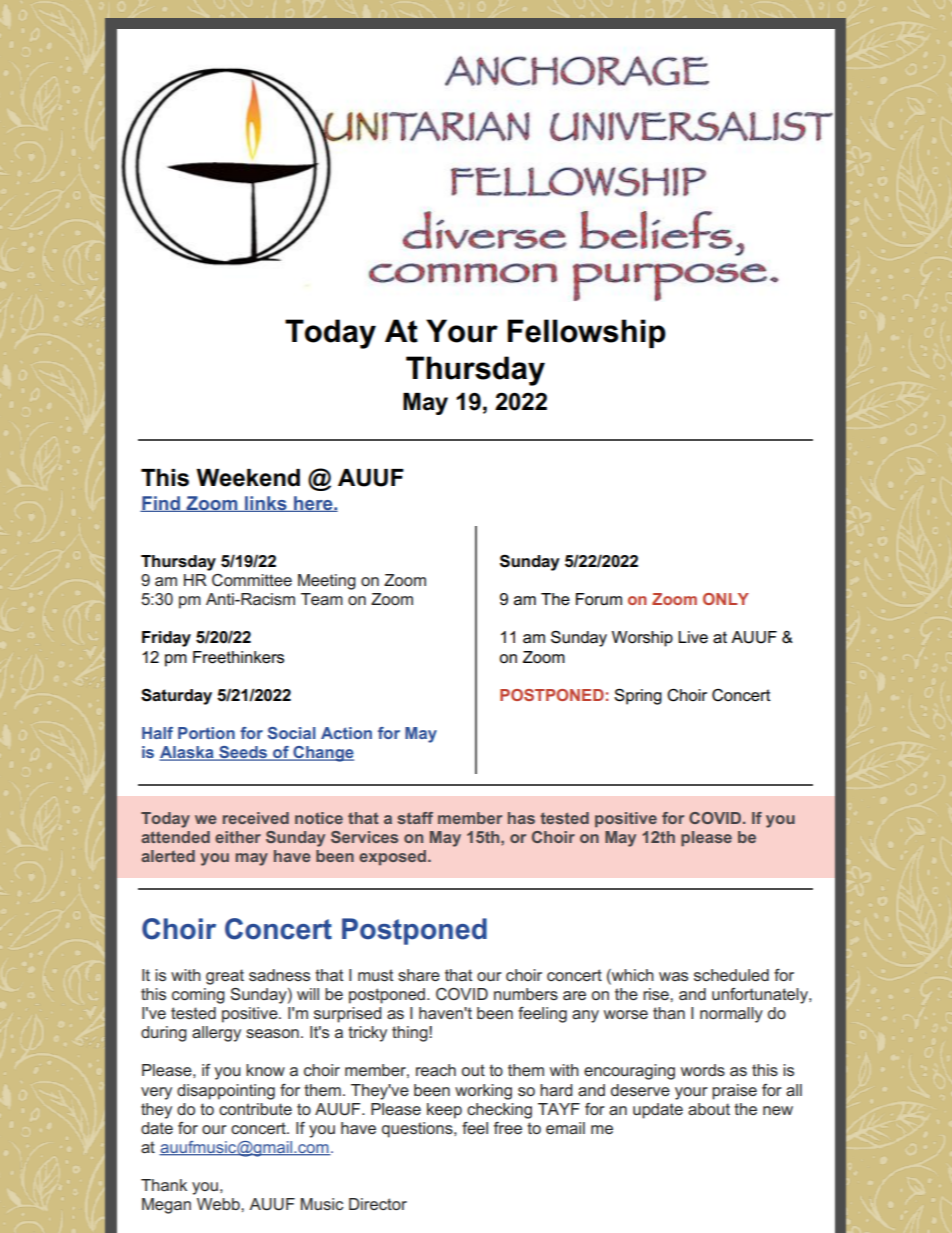 The width and height of the screenshot is (952, 1233). What do you see at coordinates (252, 580) in the screenshot?
I see `Committee` at bounding box center [252, 580].
